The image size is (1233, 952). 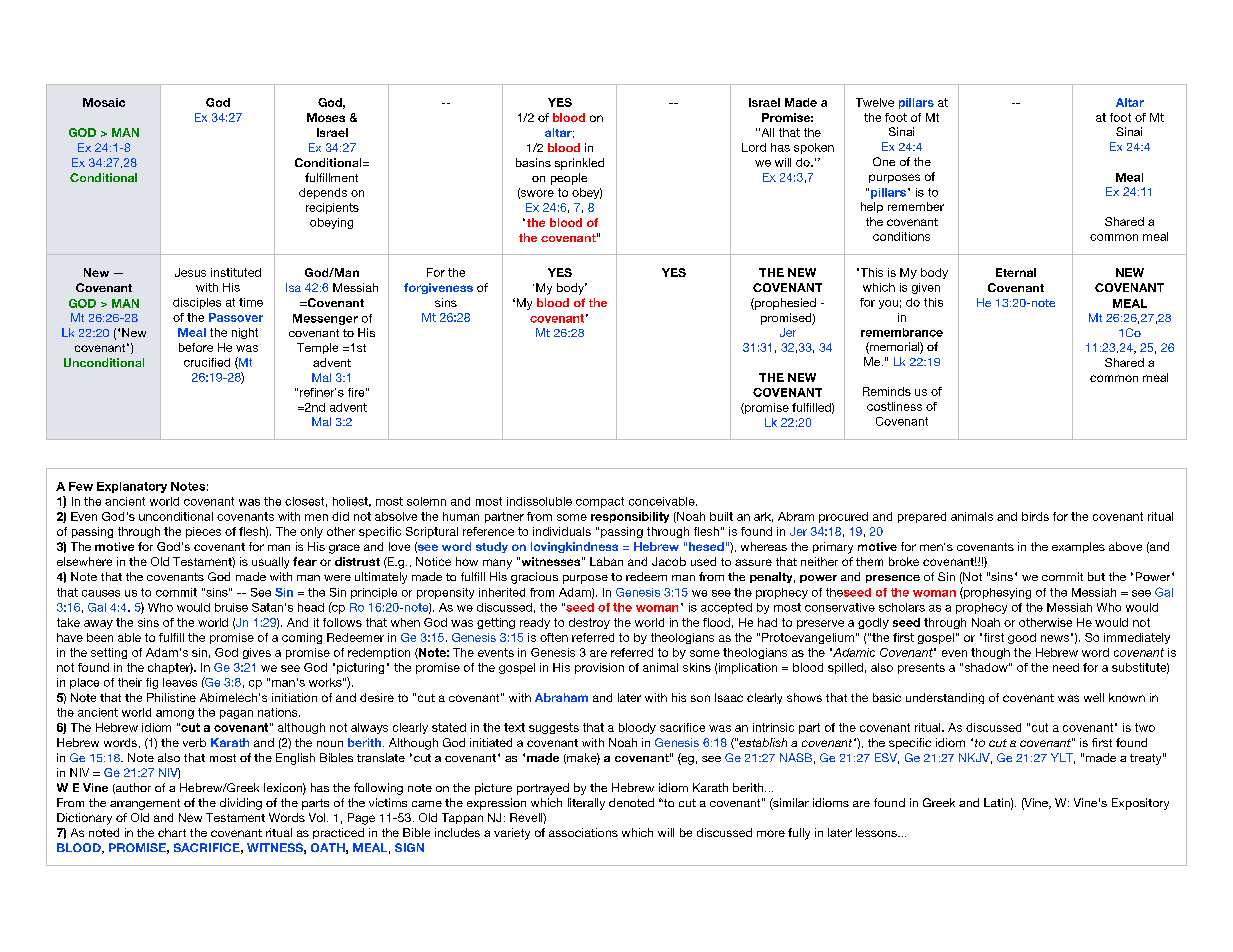 I want to click on Moses, so click(x=326, y=117).
